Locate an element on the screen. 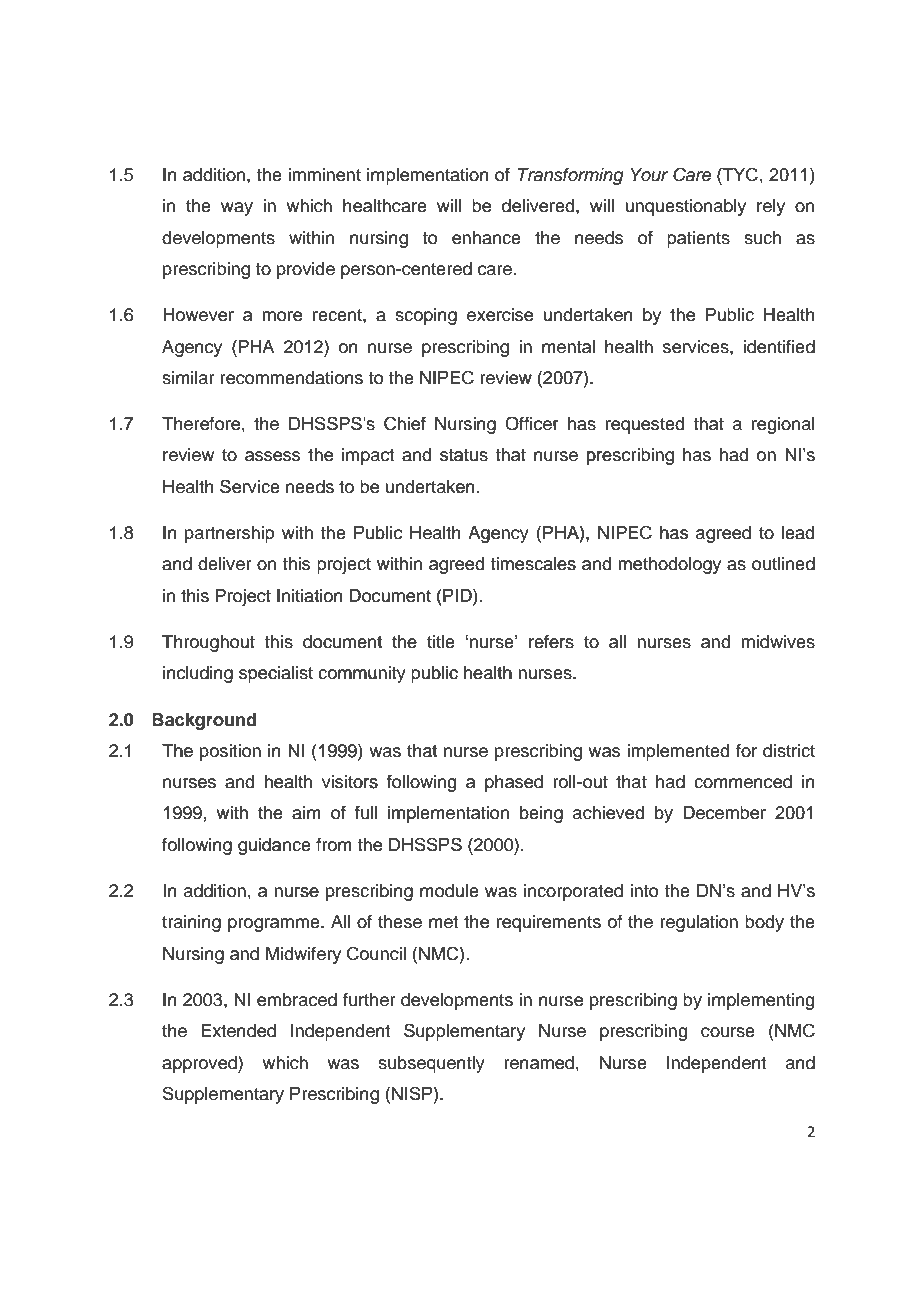  Officer is located at coordinates (532, 423).
